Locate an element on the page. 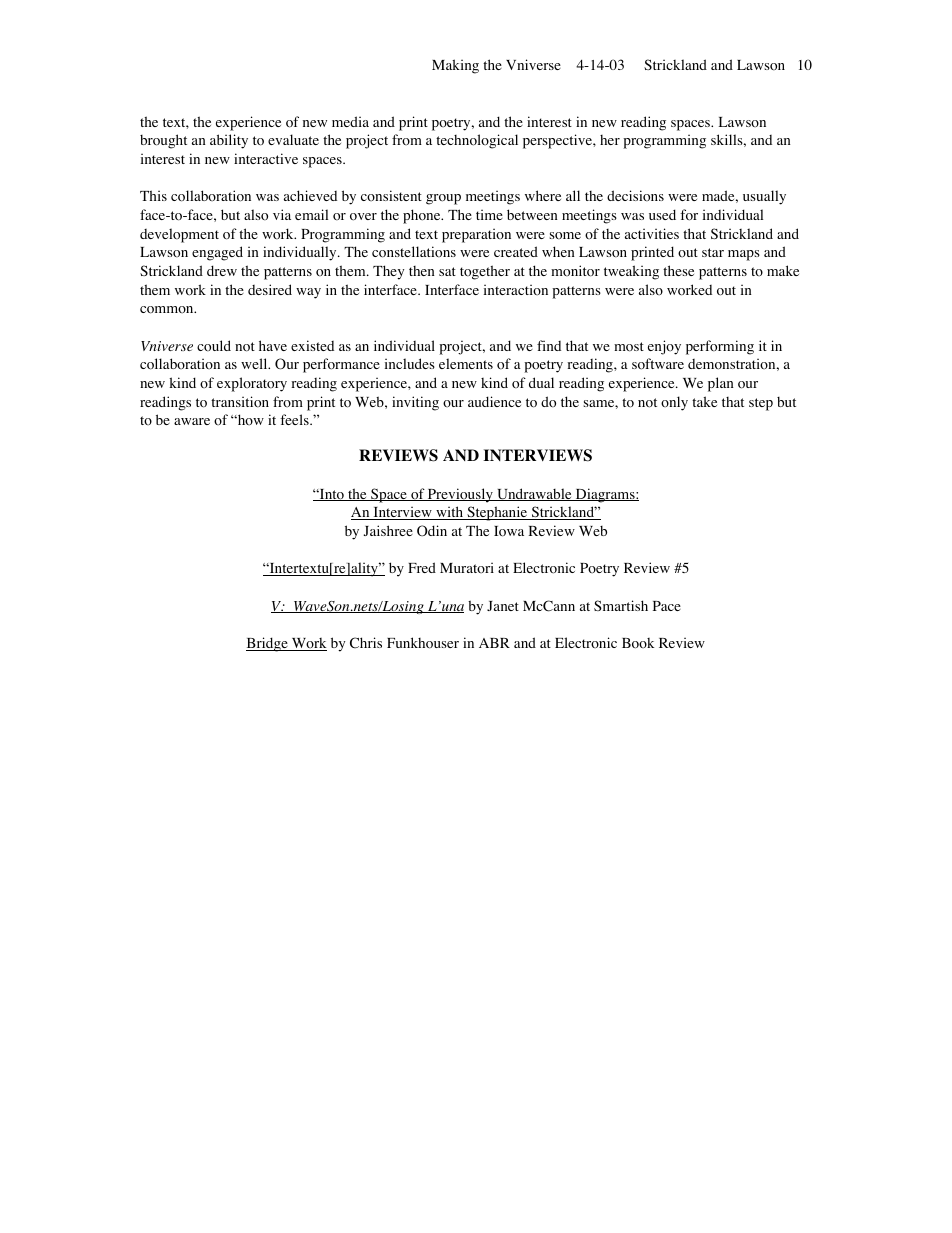 This page has width=952, height=1233. elements is located at coordinates (466, 363).
